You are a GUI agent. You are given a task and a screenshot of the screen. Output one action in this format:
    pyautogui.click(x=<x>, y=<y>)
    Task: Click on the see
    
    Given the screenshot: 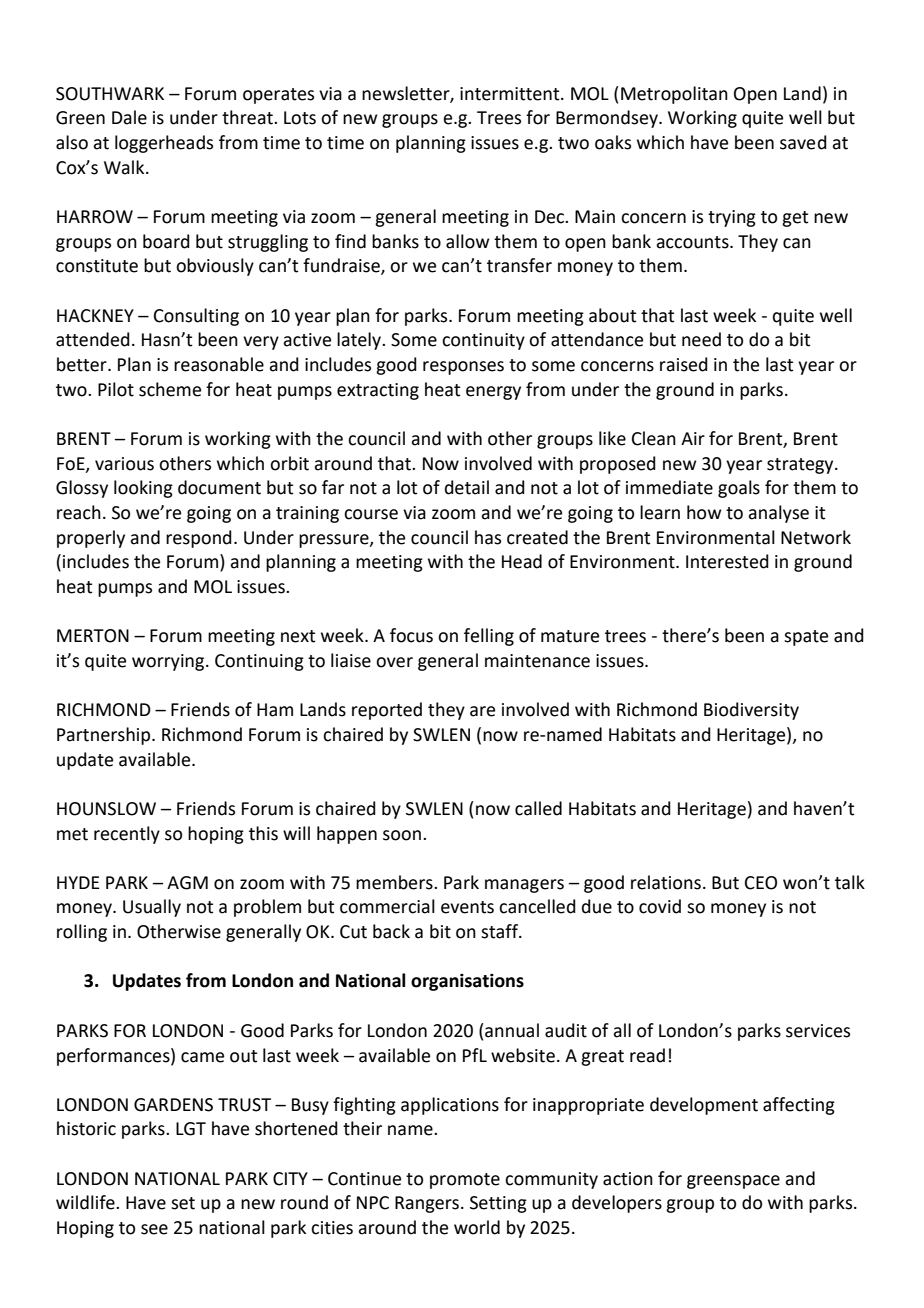 What is the action you would take?
    pyautogui.click(x=154, y=1229)
